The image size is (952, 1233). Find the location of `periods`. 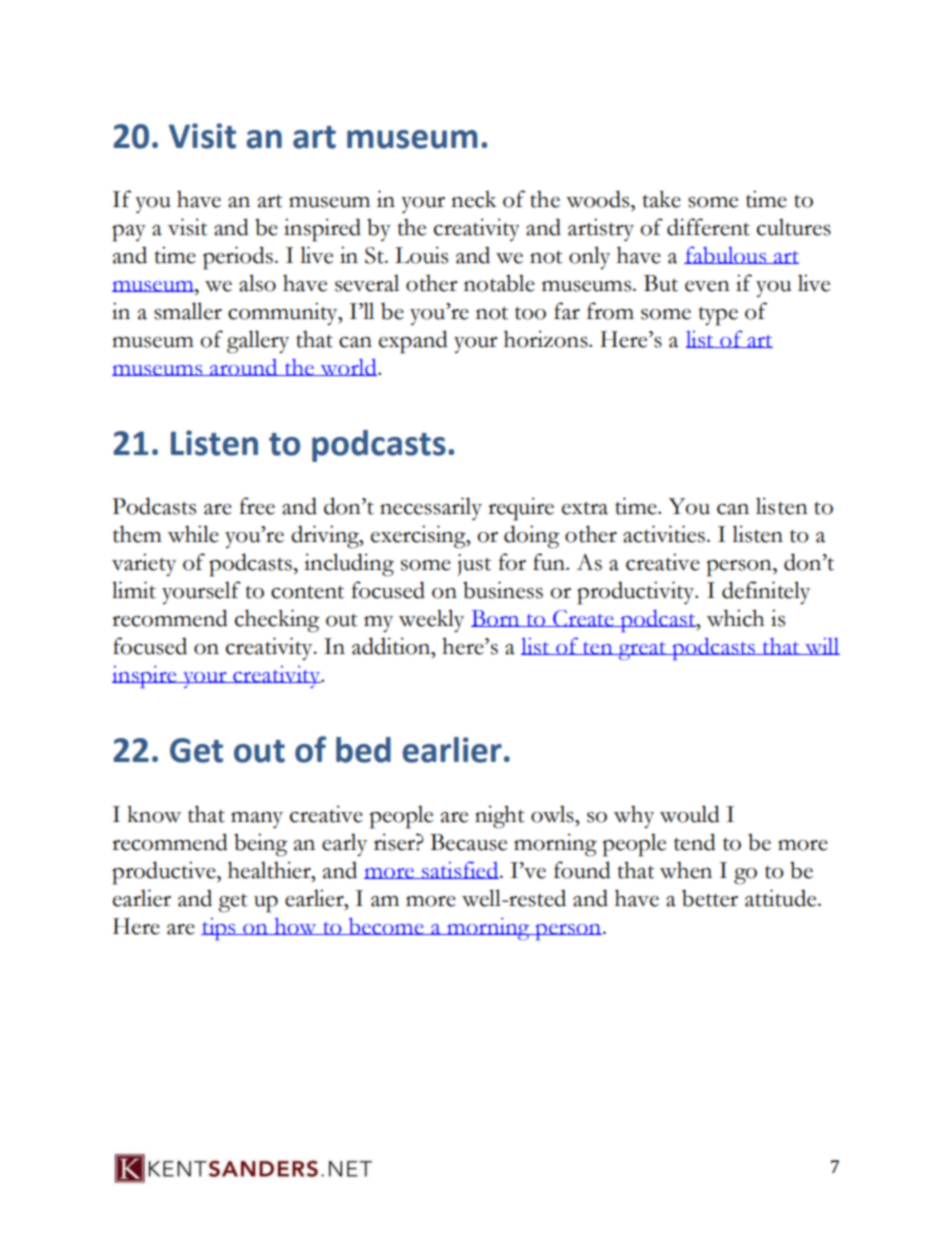

periods is located at coordinates (238, 258).
